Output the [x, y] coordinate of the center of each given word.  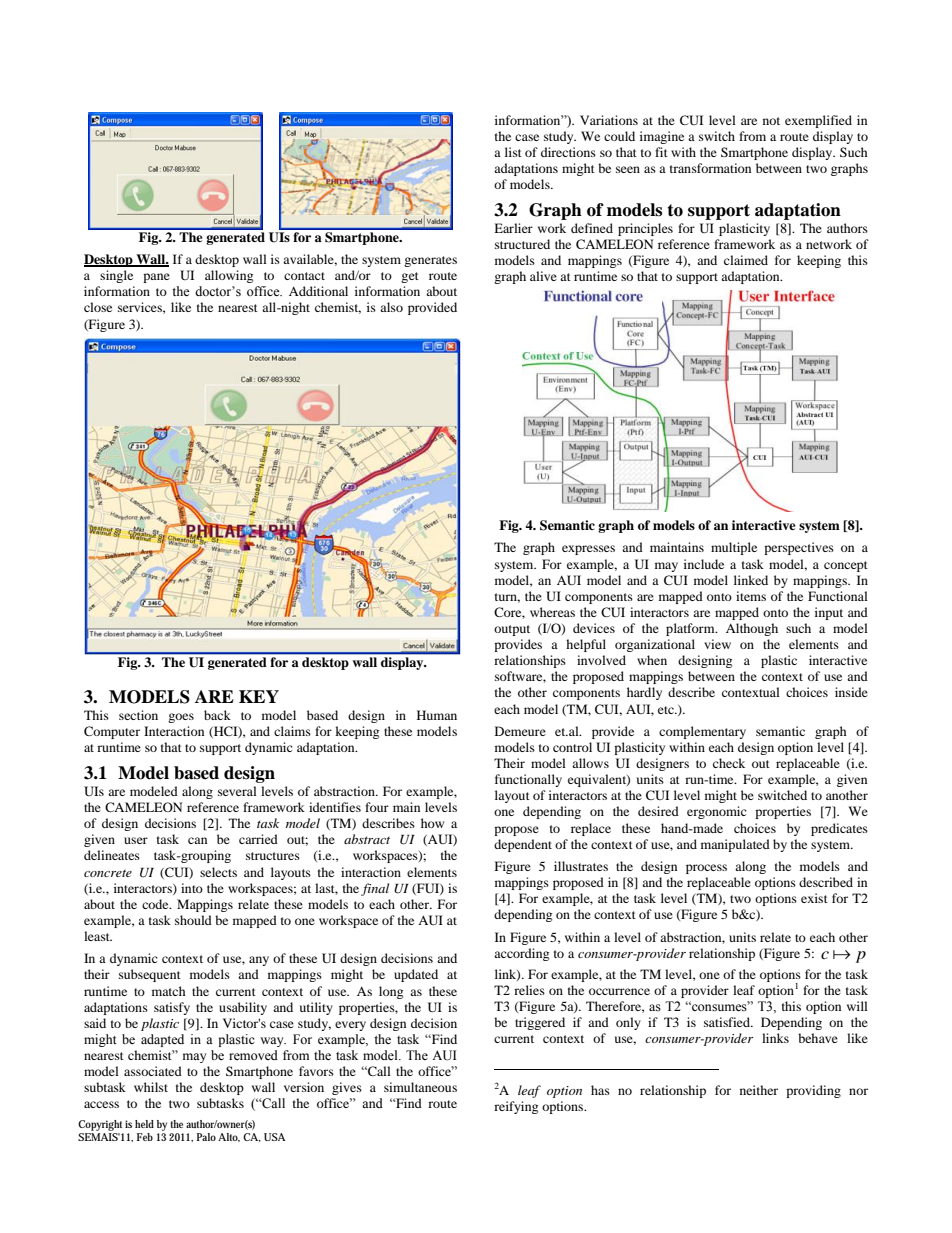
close [98, 307]
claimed [746, 260]
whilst [151, 1087]
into [192, 888]
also [391, 307]
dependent [523, 845]
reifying [516, 1107]
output [512, 630]
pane [156, 278]
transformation [710, 168]
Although [752, 629]
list [513, 152]
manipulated [735, 845]
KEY [259, 696]
